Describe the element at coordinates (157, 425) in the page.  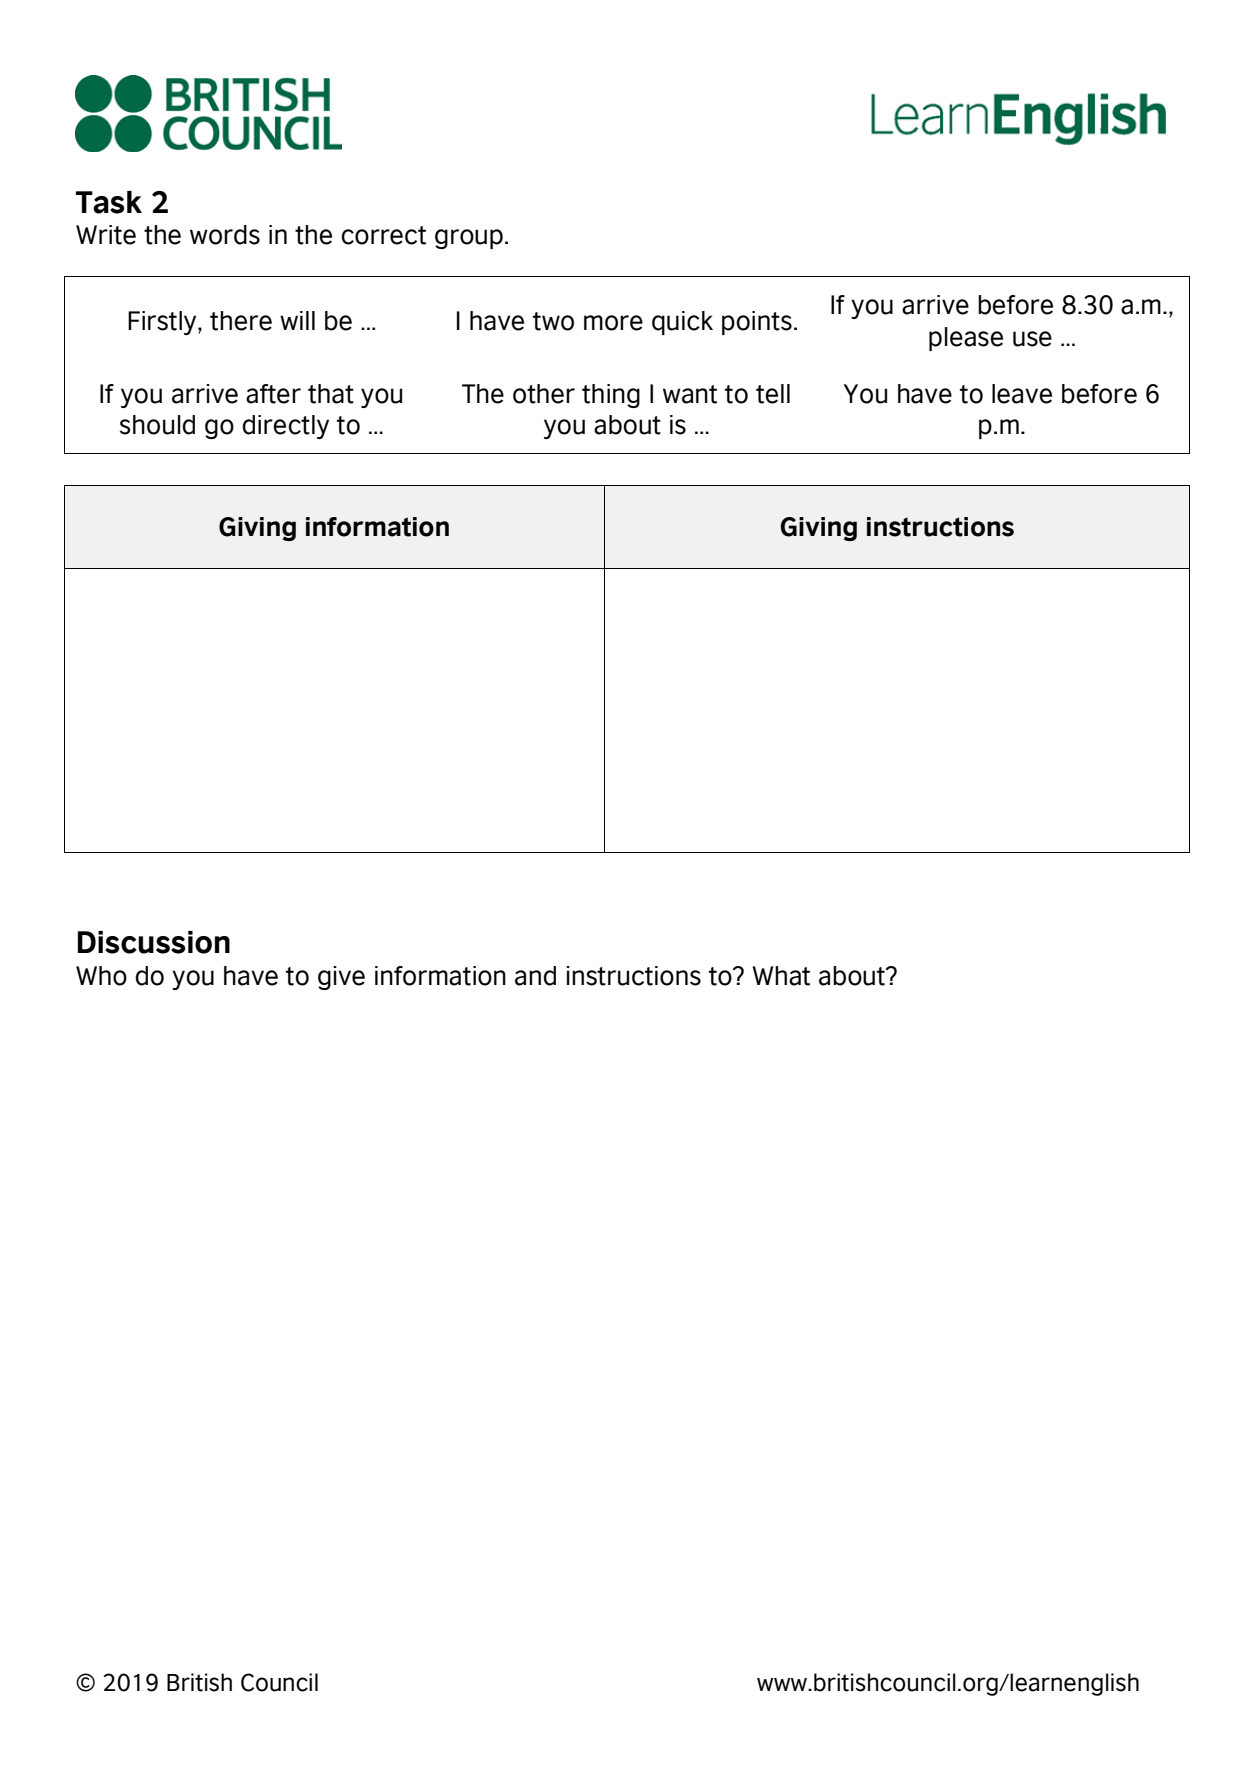
I see `should` at that location.
